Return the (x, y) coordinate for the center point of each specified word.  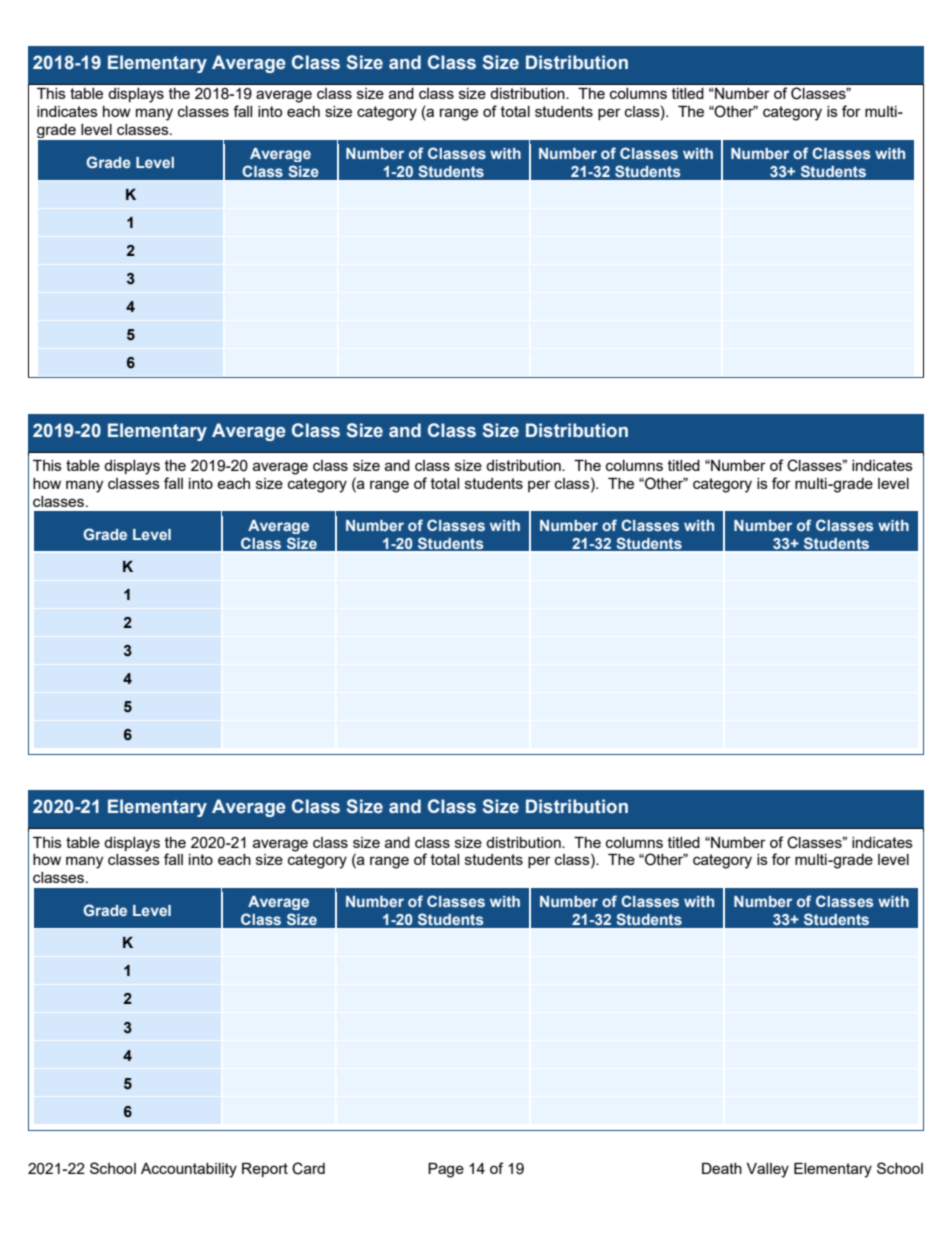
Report (265, 1170)
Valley (768, 1170)
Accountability (189, 1170)
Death (722, 1168)
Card (308, 1168)
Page (446, 1170)
